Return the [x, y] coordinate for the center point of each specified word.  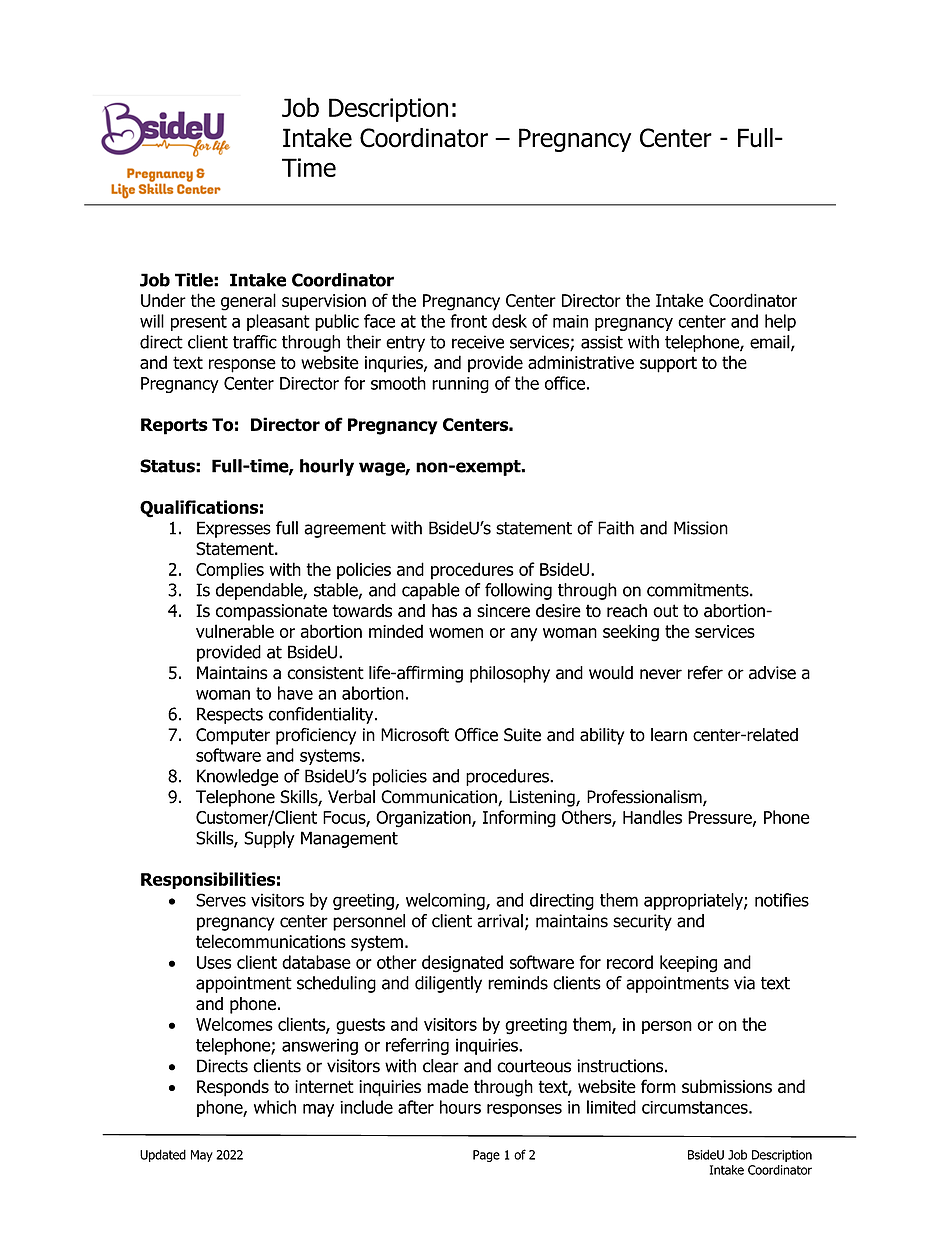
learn [669, 735]
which [275, 1107]
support [668, 364]
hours [460, 1107]
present [199, 323]
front [468, 321]
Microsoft [415, 734]
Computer [233, 736]
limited [611, 1107]
